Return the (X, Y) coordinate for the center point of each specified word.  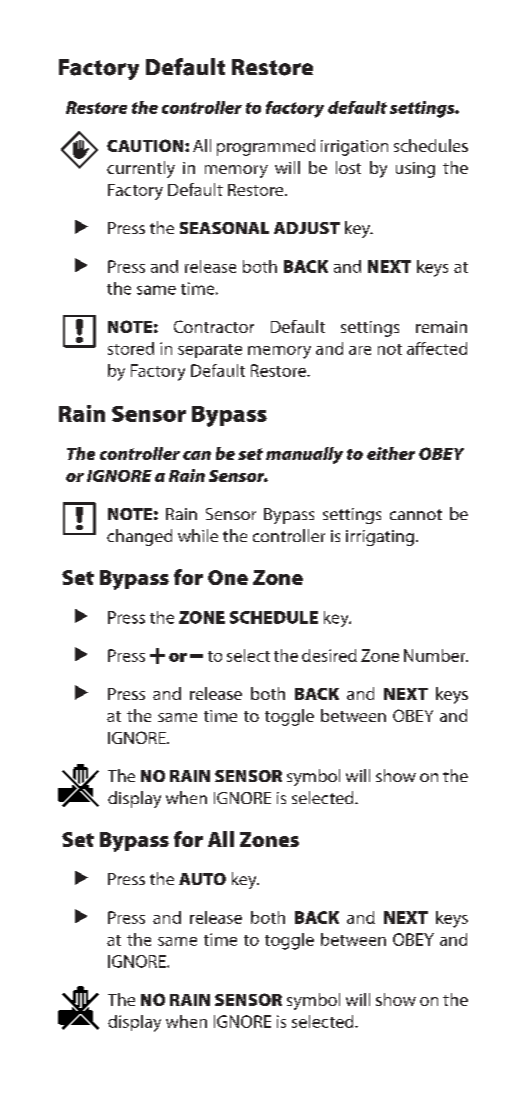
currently (141, 169)
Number (436, 655)
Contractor (214, 326)
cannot (416, 514)
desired (329, 655)
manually (304, 455)
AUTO (202, 879)
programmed (266, 147)
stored (131, 348)
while (198, 535)
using (415, 170)
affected (437, 348)
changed (139, 537)
